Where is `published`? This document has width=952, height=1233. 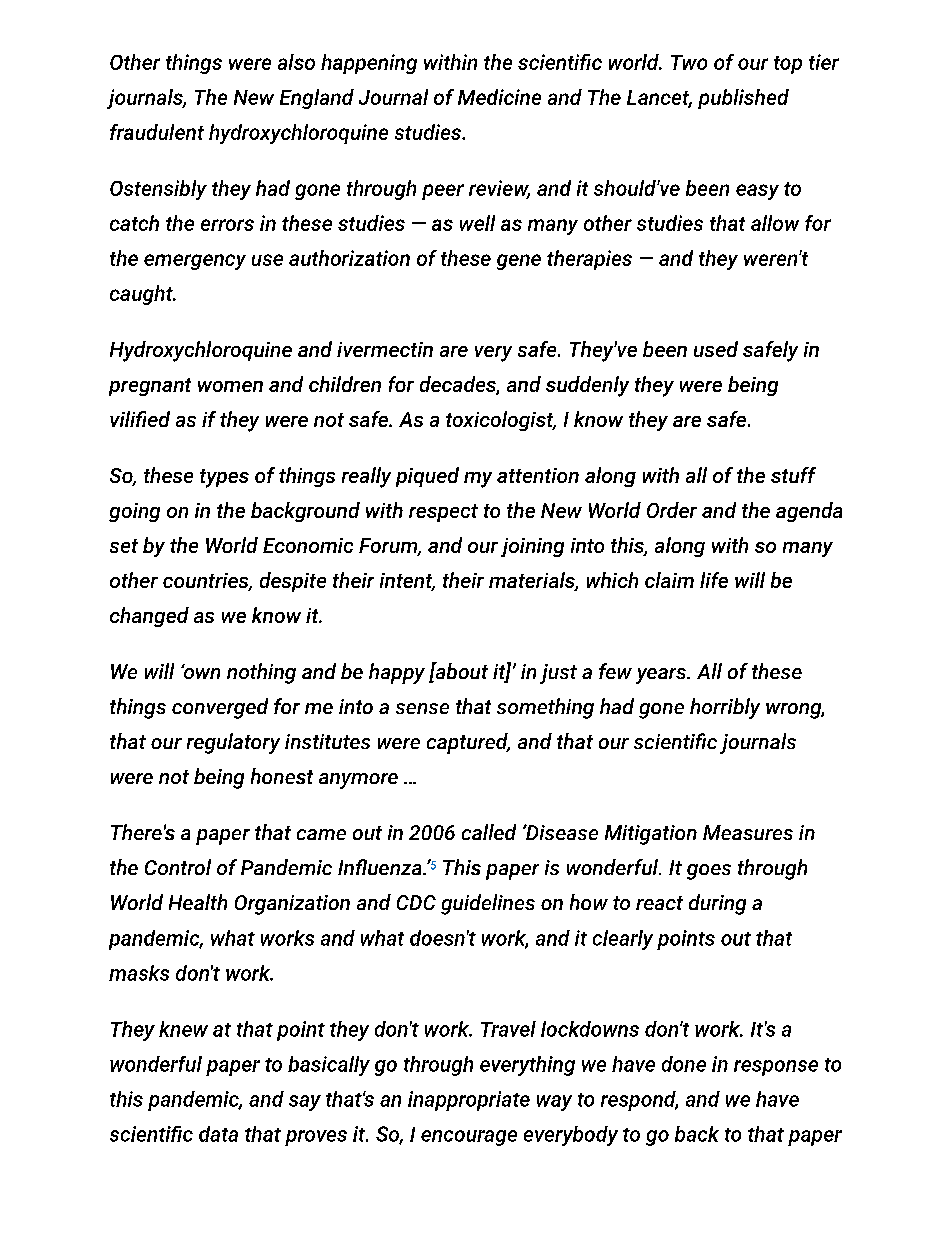
published is located at coordinates (743, 99).
